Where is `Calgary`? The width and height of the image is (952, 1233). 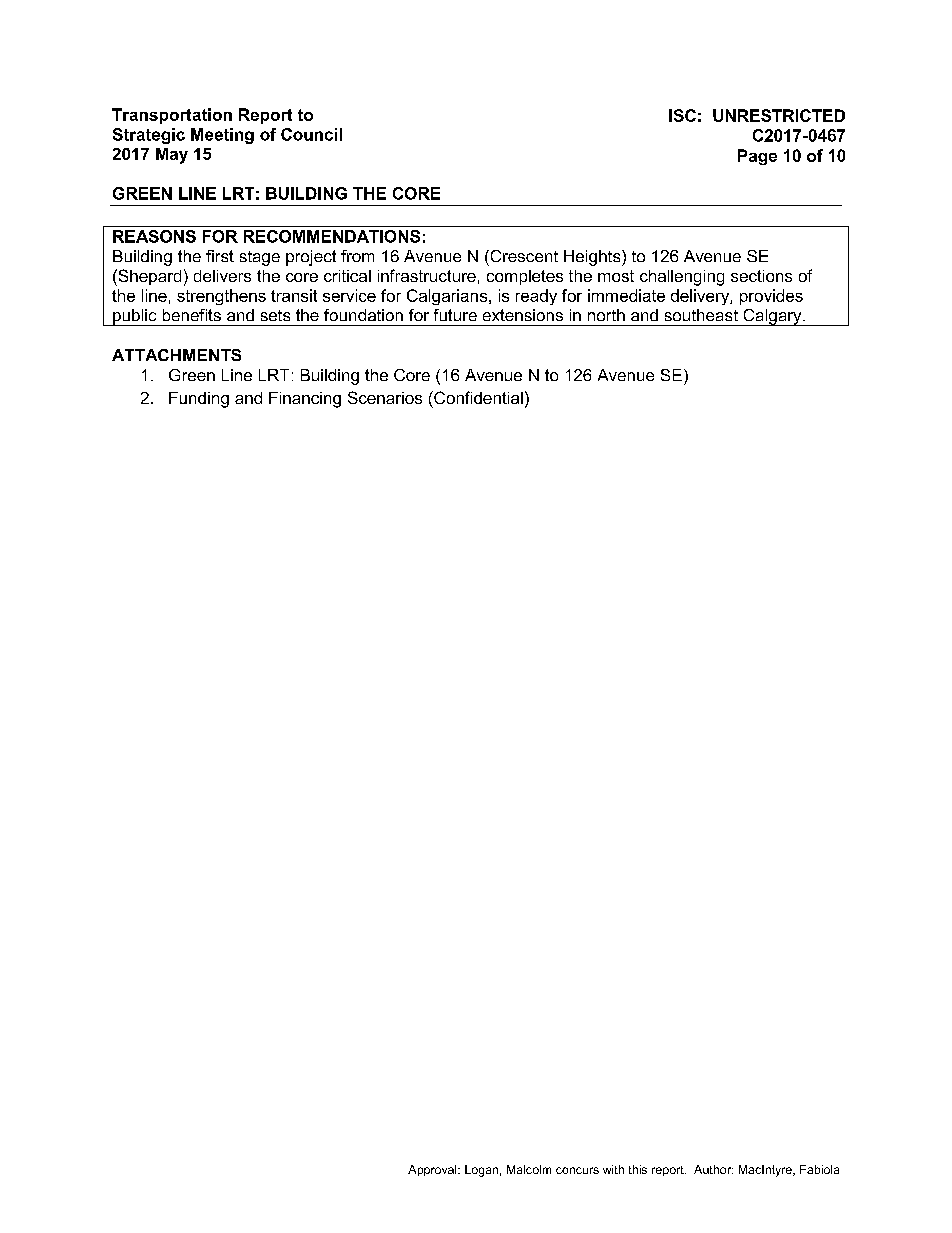
Calgary is located at coordinates (772, 317).
